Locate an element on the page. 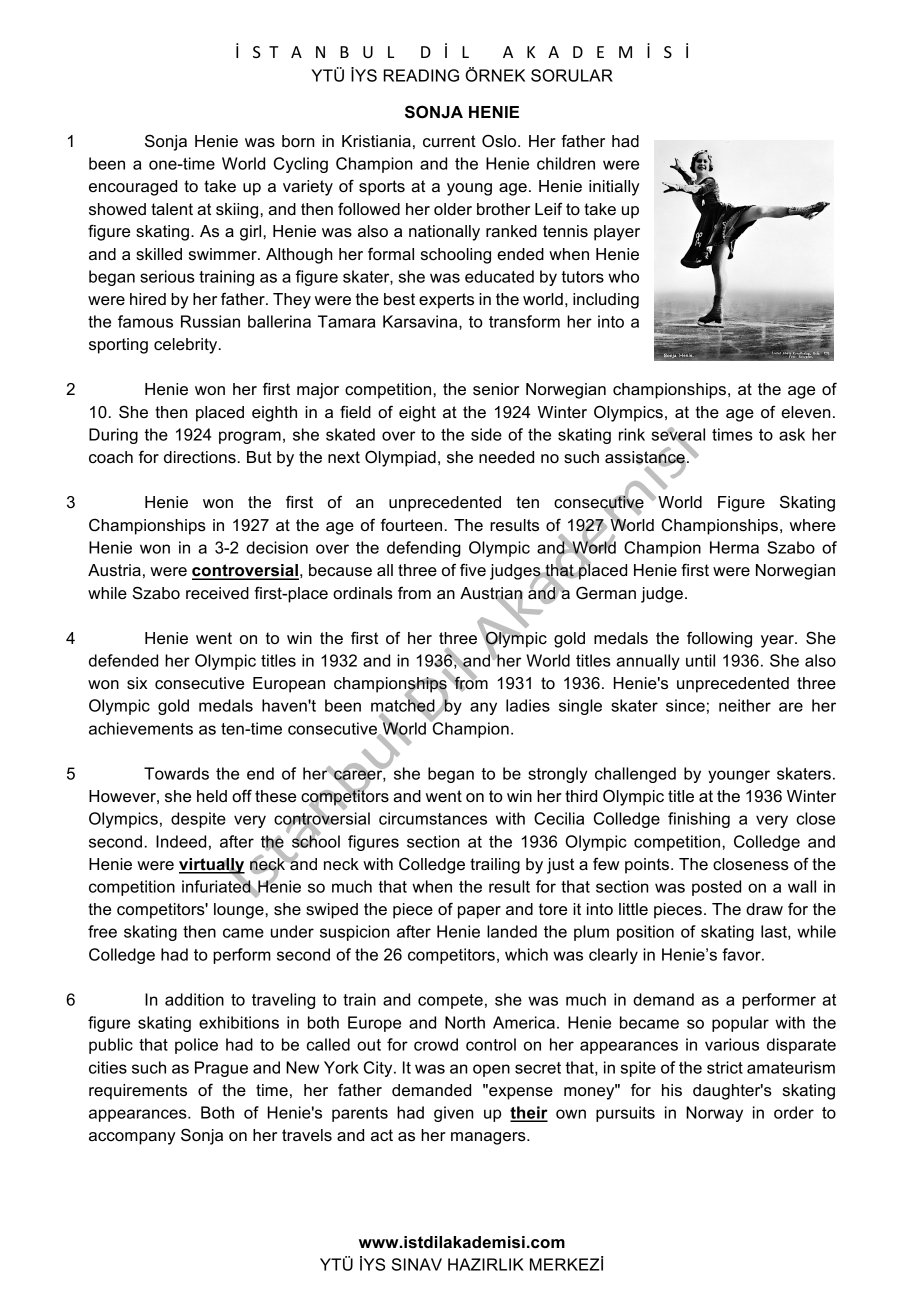  given is located at coordinates (454, 1114).
